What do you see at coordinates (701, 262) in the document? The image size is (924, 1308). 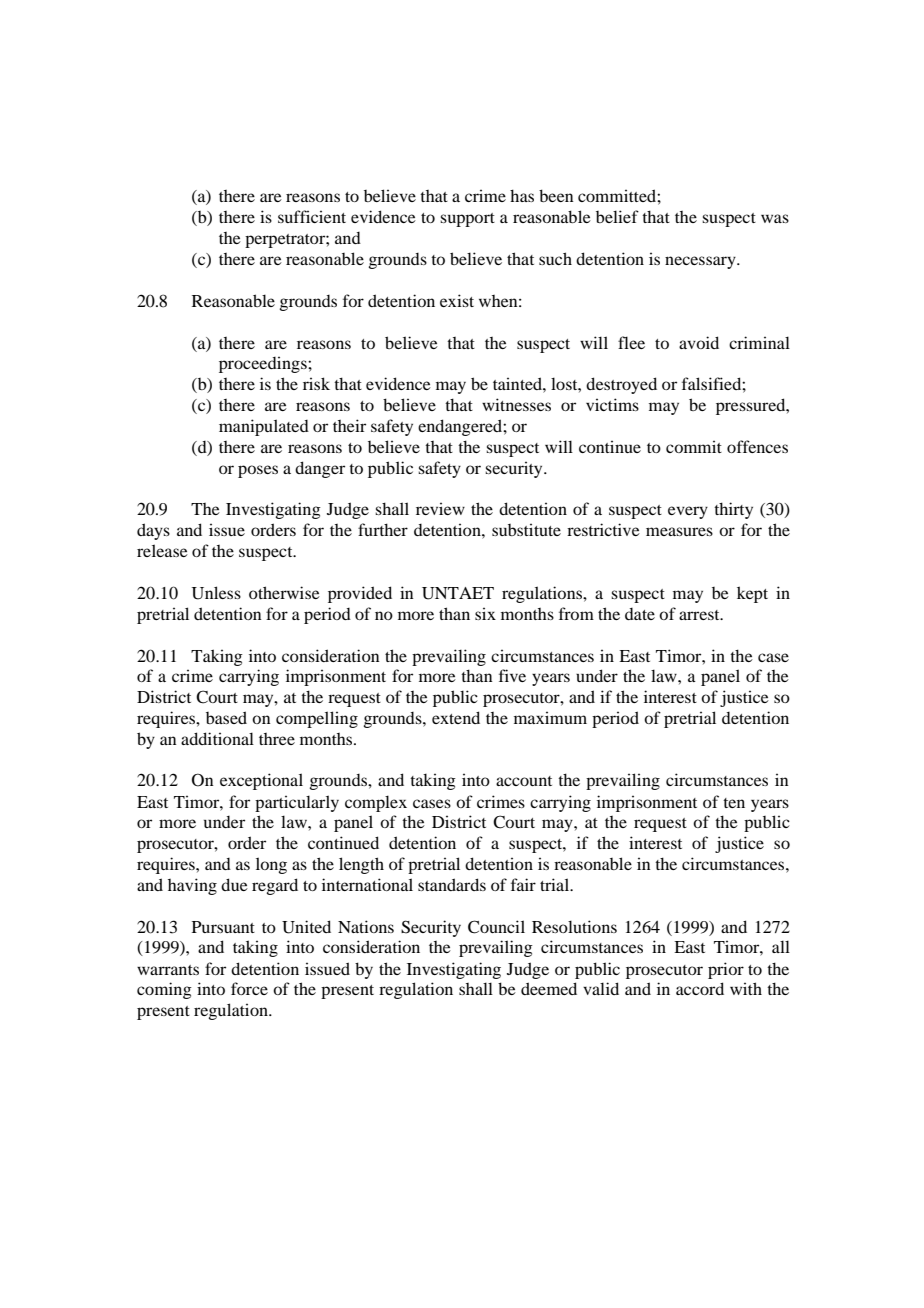 I see `necessary` at bounding box center [701, 262].
